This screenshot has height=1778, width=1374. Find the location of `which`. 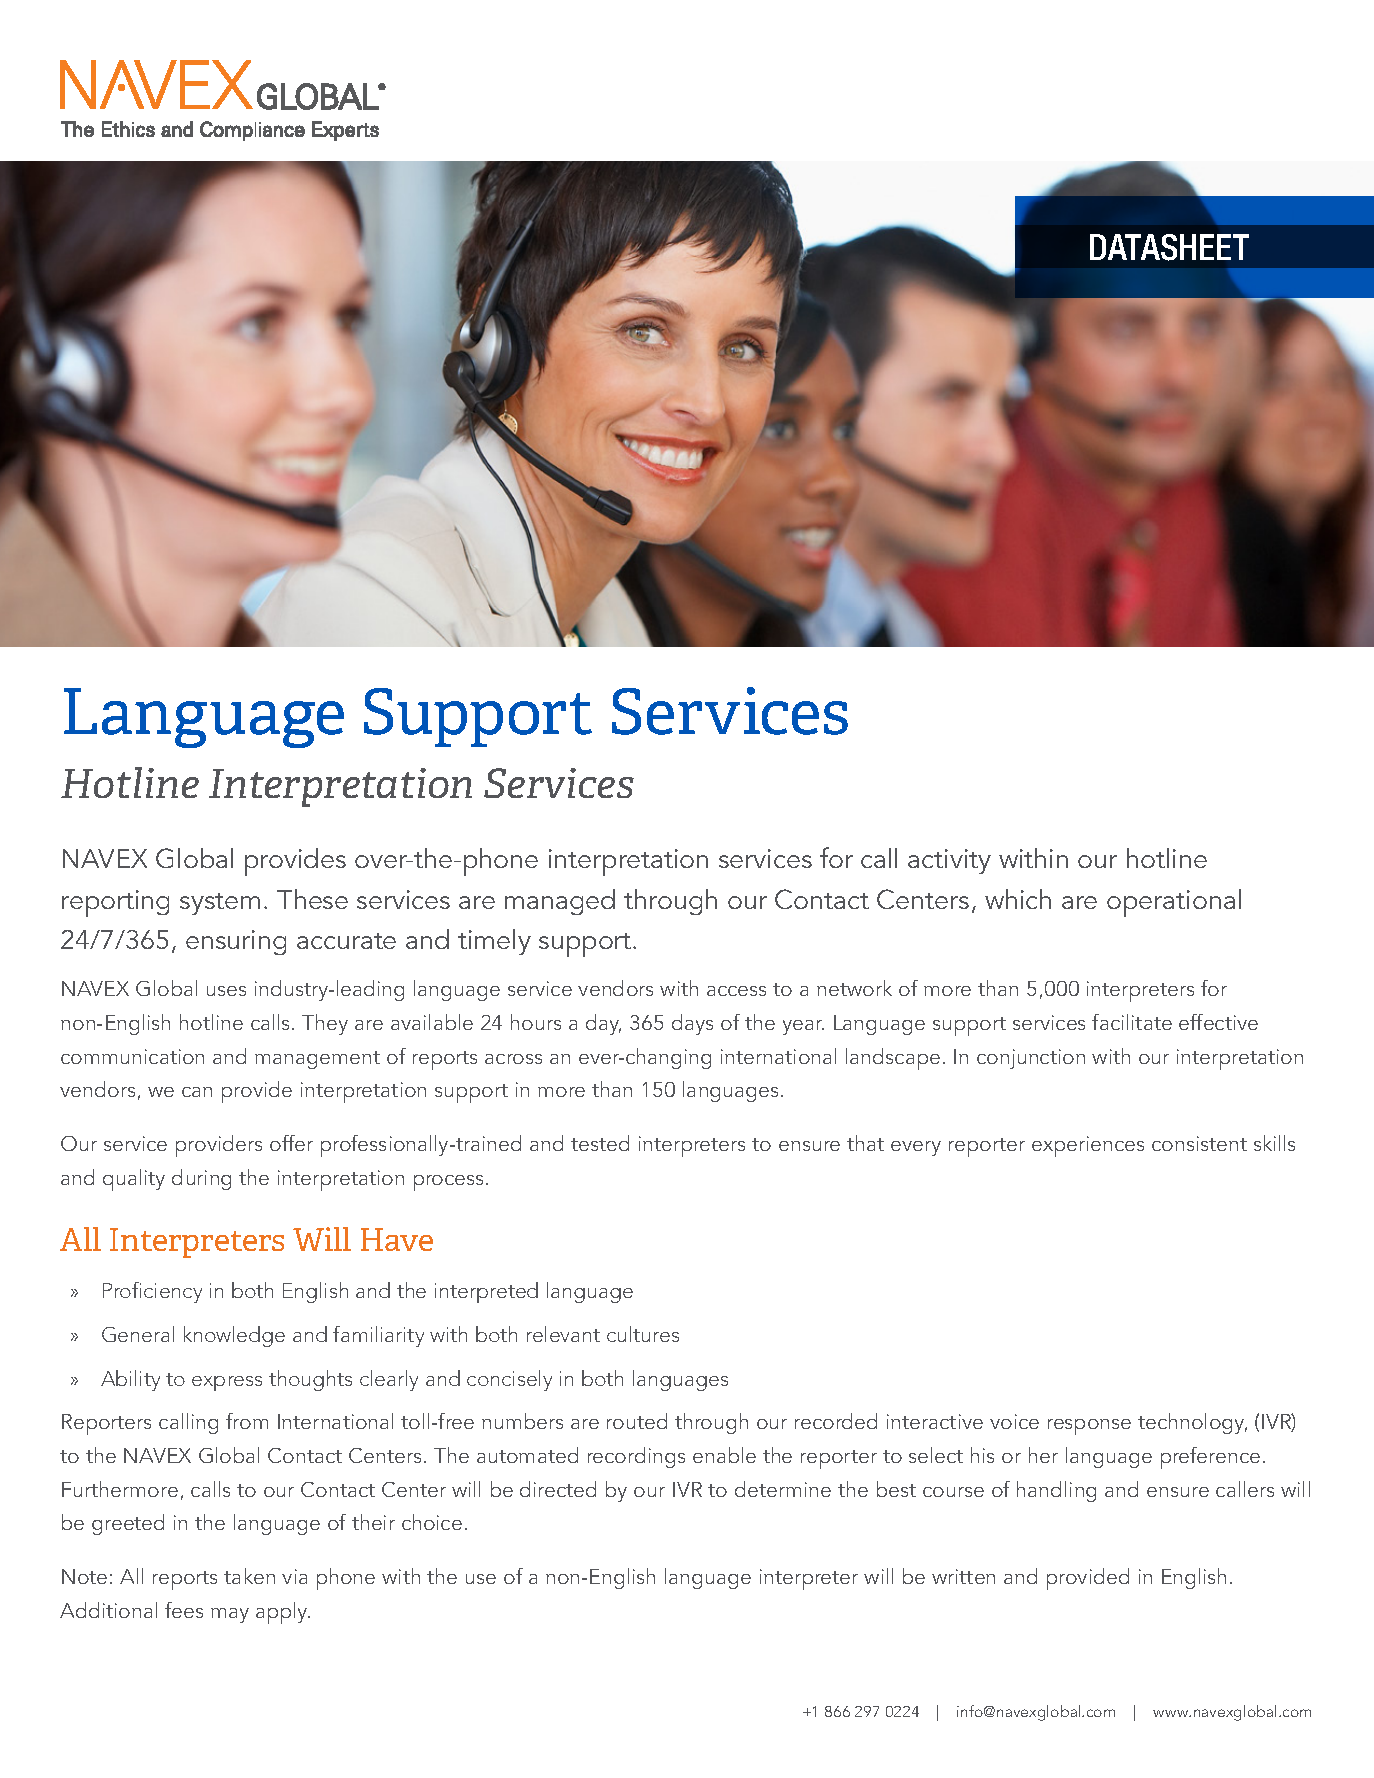

which is located at coordinates (1018, 899).
